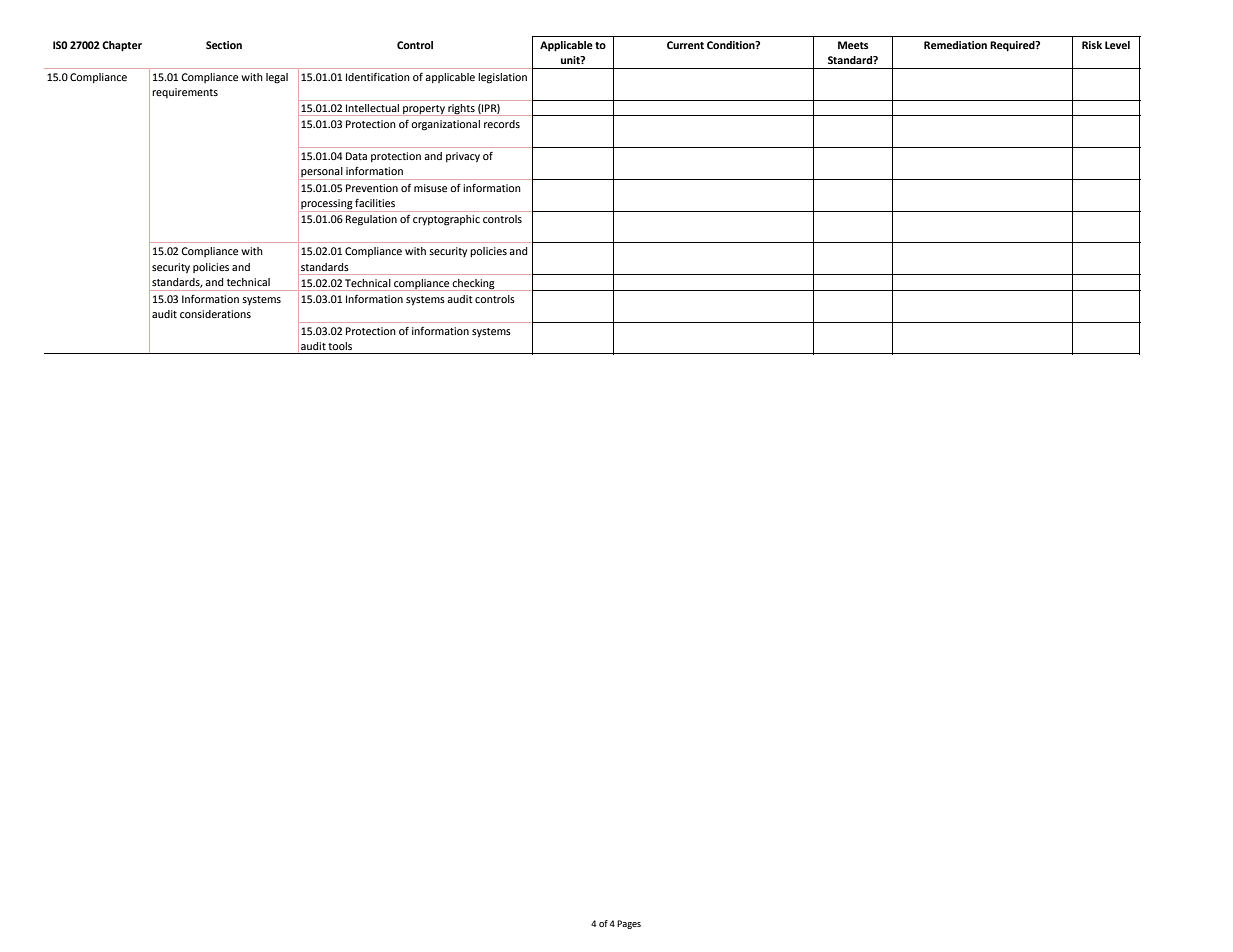  I want to click on Pages, so click(629, 924).
